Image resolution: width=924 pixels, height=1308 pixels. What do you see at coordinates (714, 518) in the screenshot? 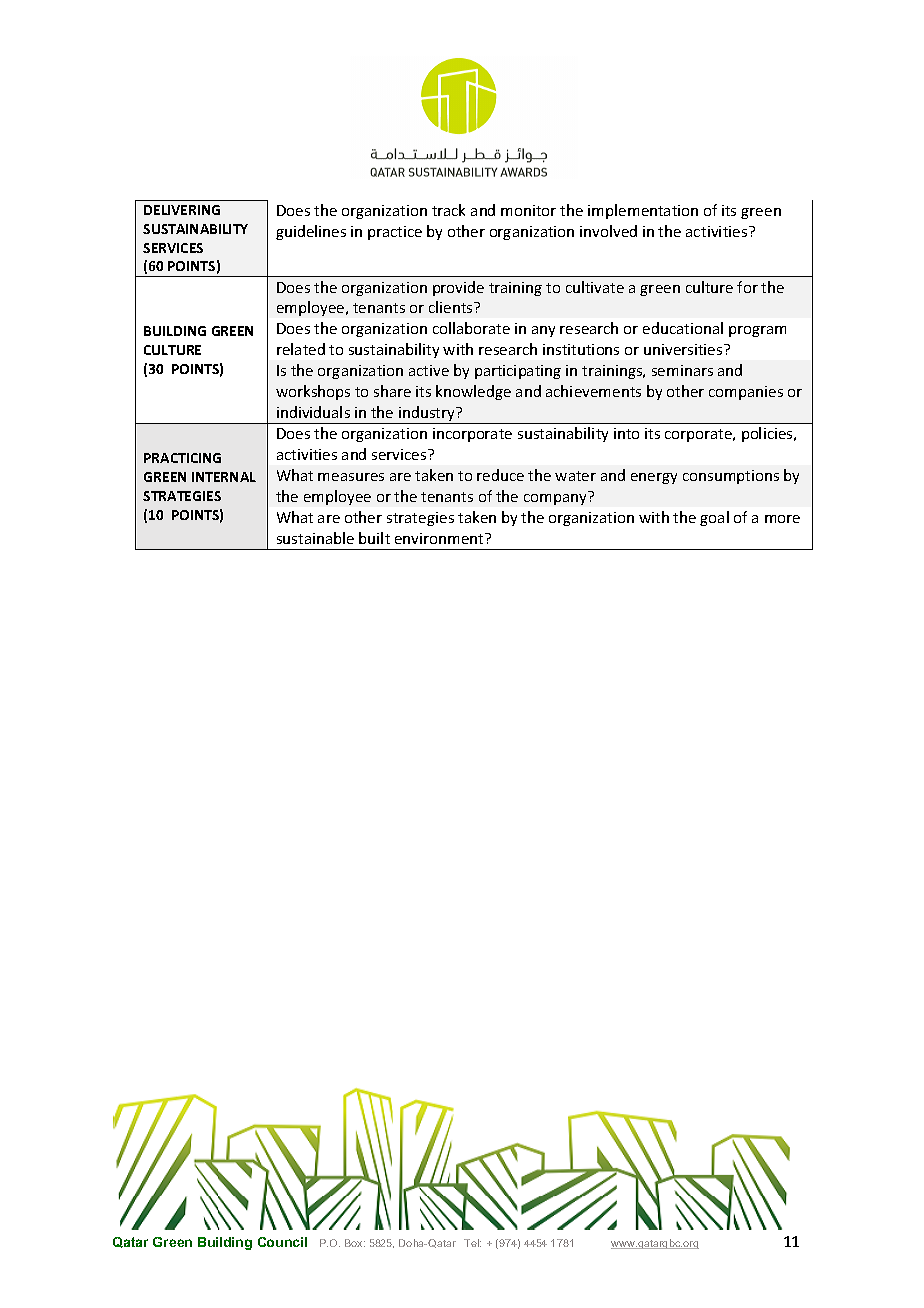
I see `goal` at bounding box center [714, 518].
